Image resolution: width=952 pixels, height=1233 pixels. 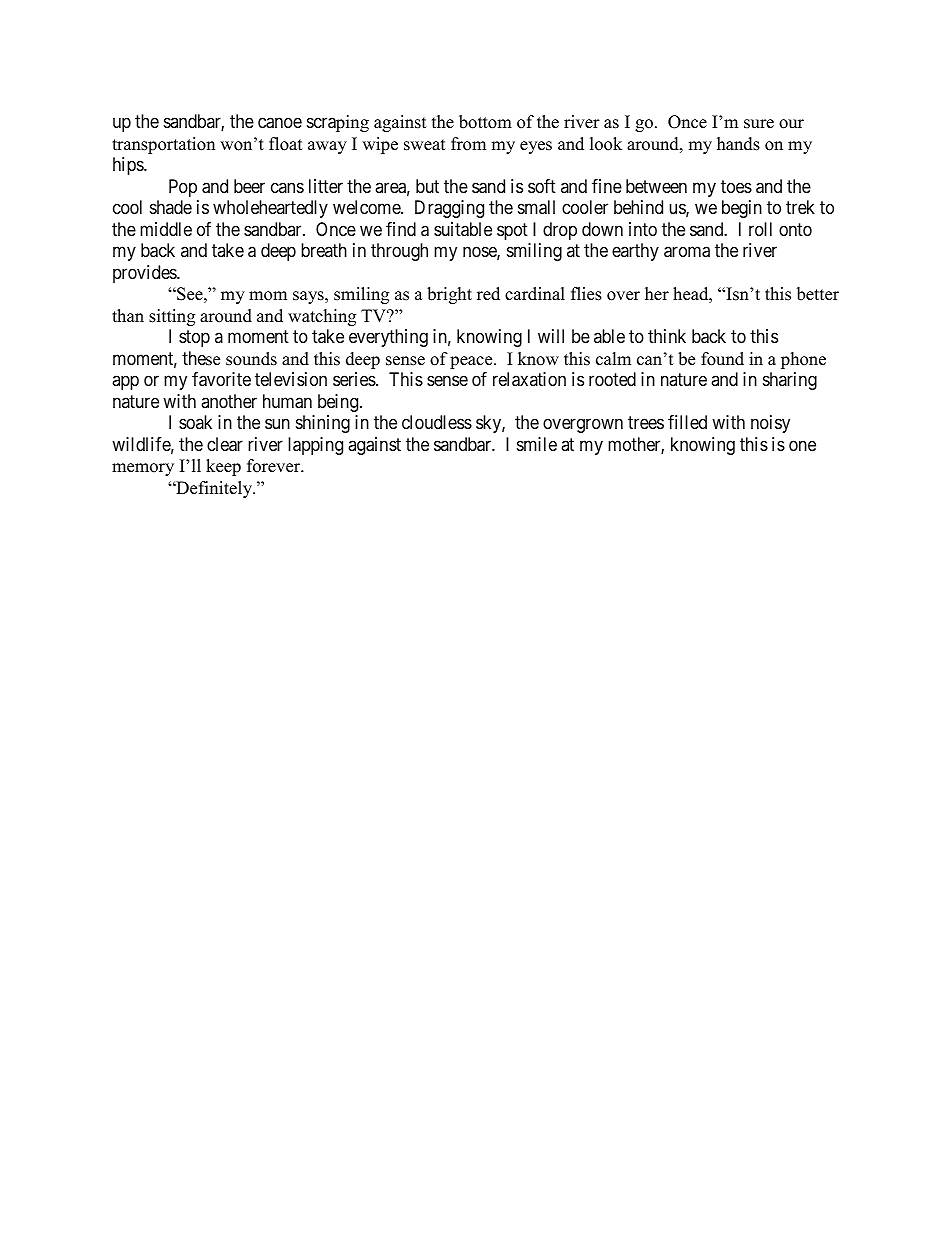 What do you see at coordinates (223, 467) in the screenshot?
I see `keep` at bounding box center [223, 467].
